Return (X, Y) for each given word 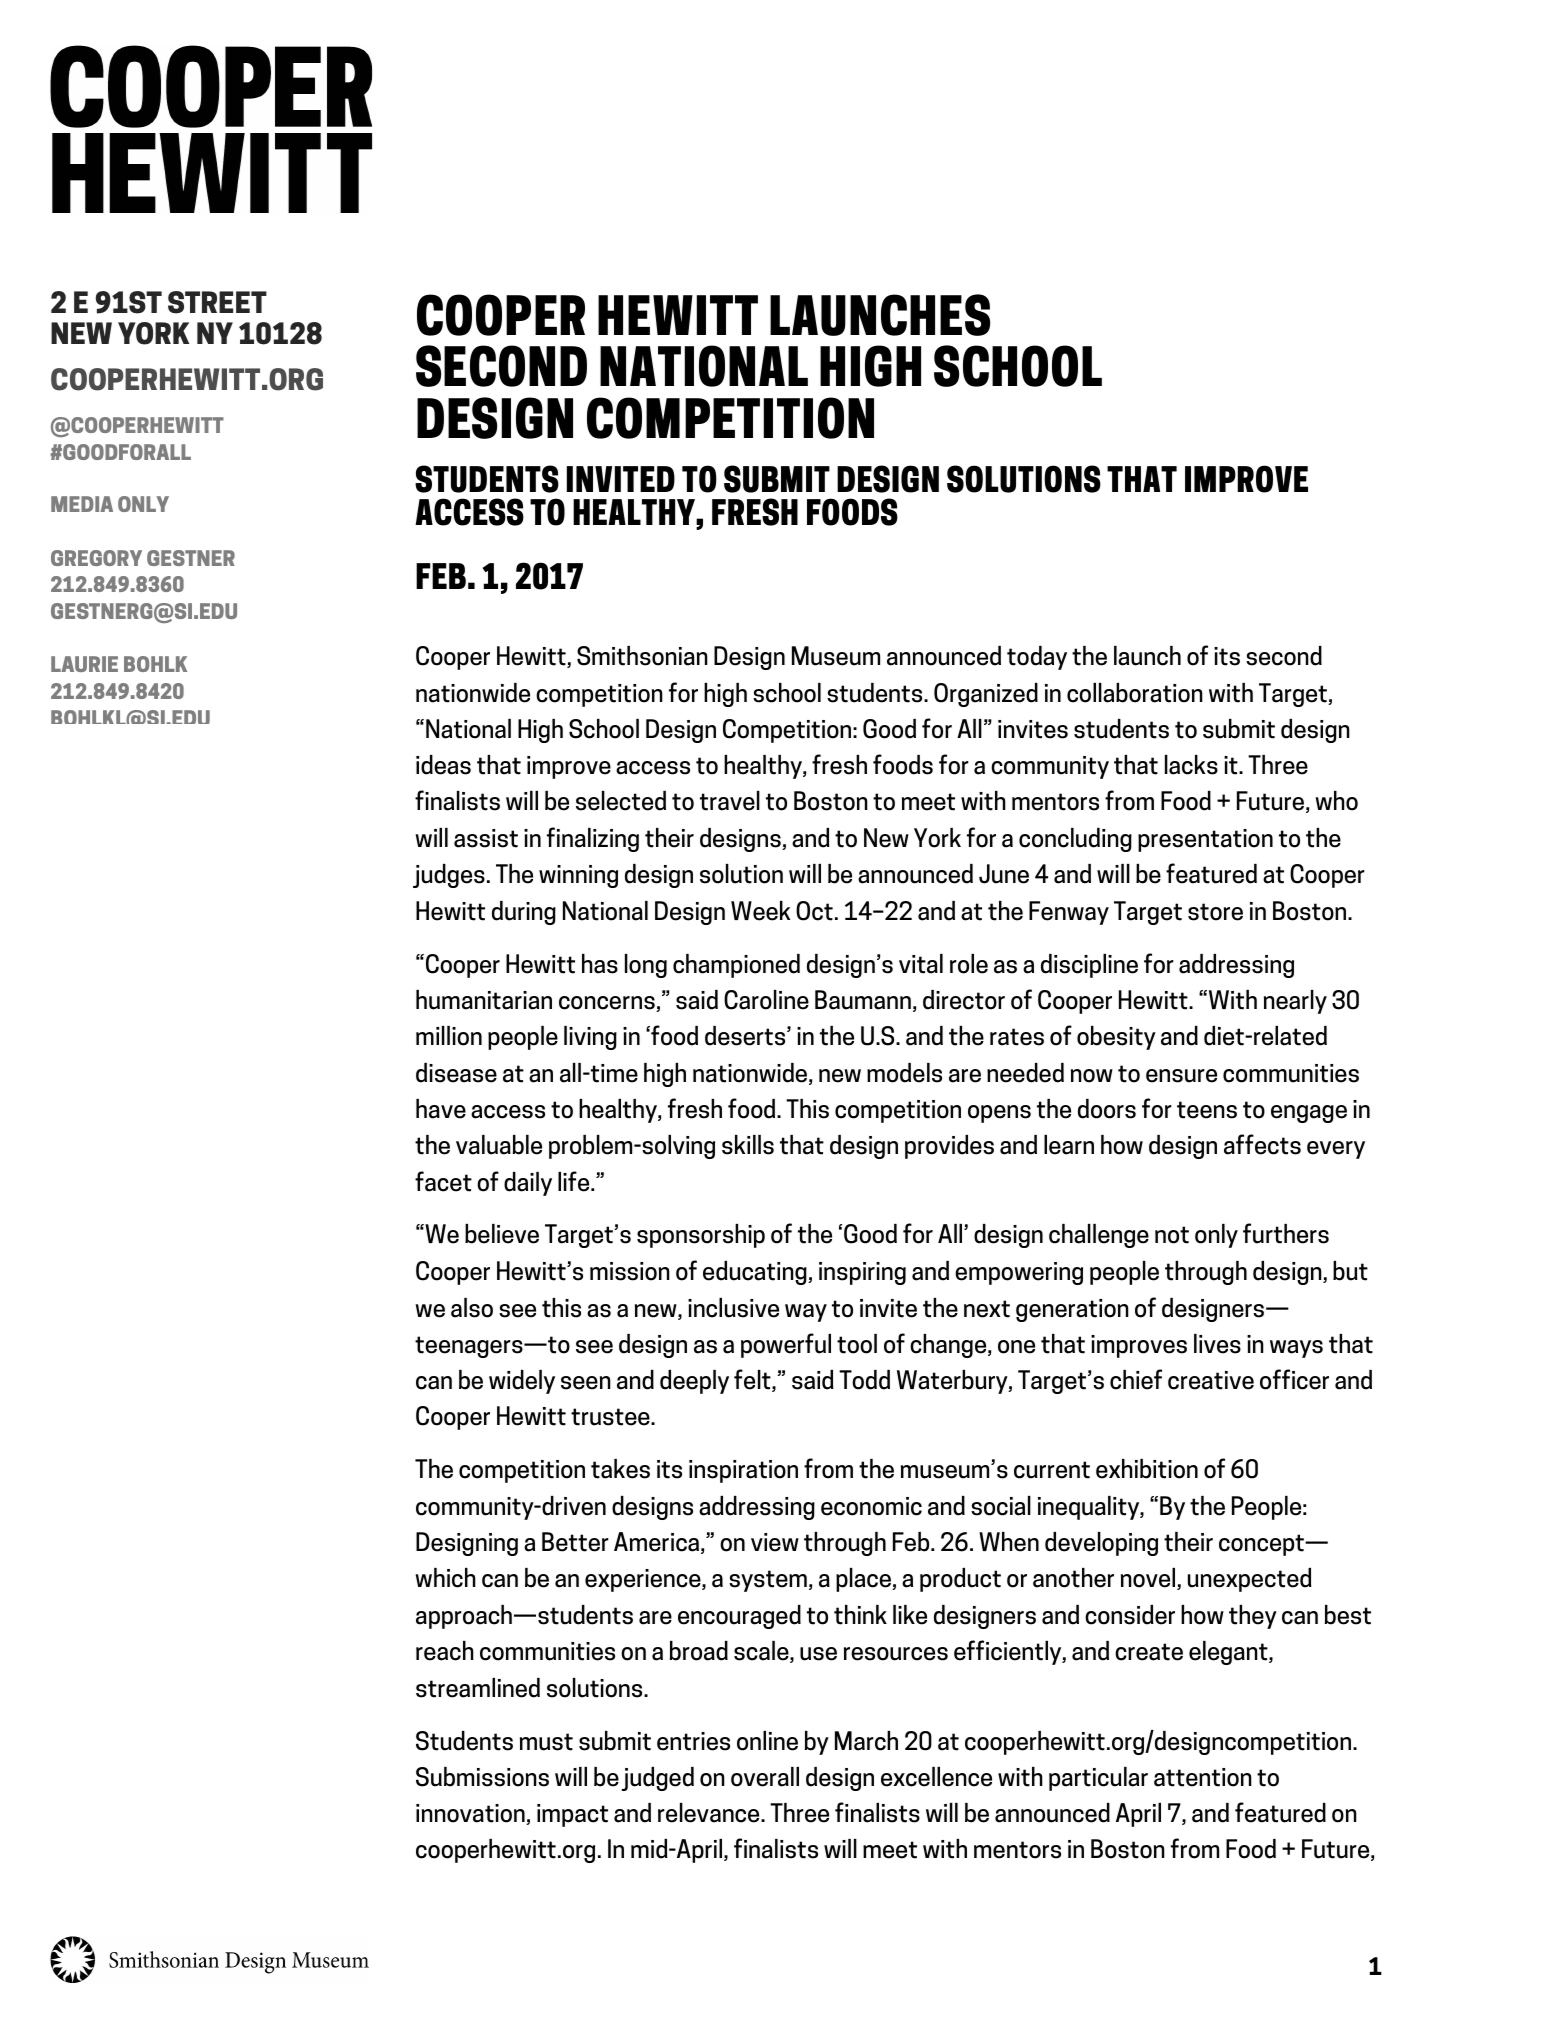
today (1037, 658)
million (449, 1036)
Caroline (766, 1000)
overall (765, 1777)
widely (522, 1382)
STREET (217, 302)
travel (730, 801)
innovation (471, 1814)
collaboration (1135, 693)
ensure (1181, 1076)
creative (1211, 1380)
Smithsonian (642, 656)
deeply (694, 1382)
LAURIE (84, 664)
